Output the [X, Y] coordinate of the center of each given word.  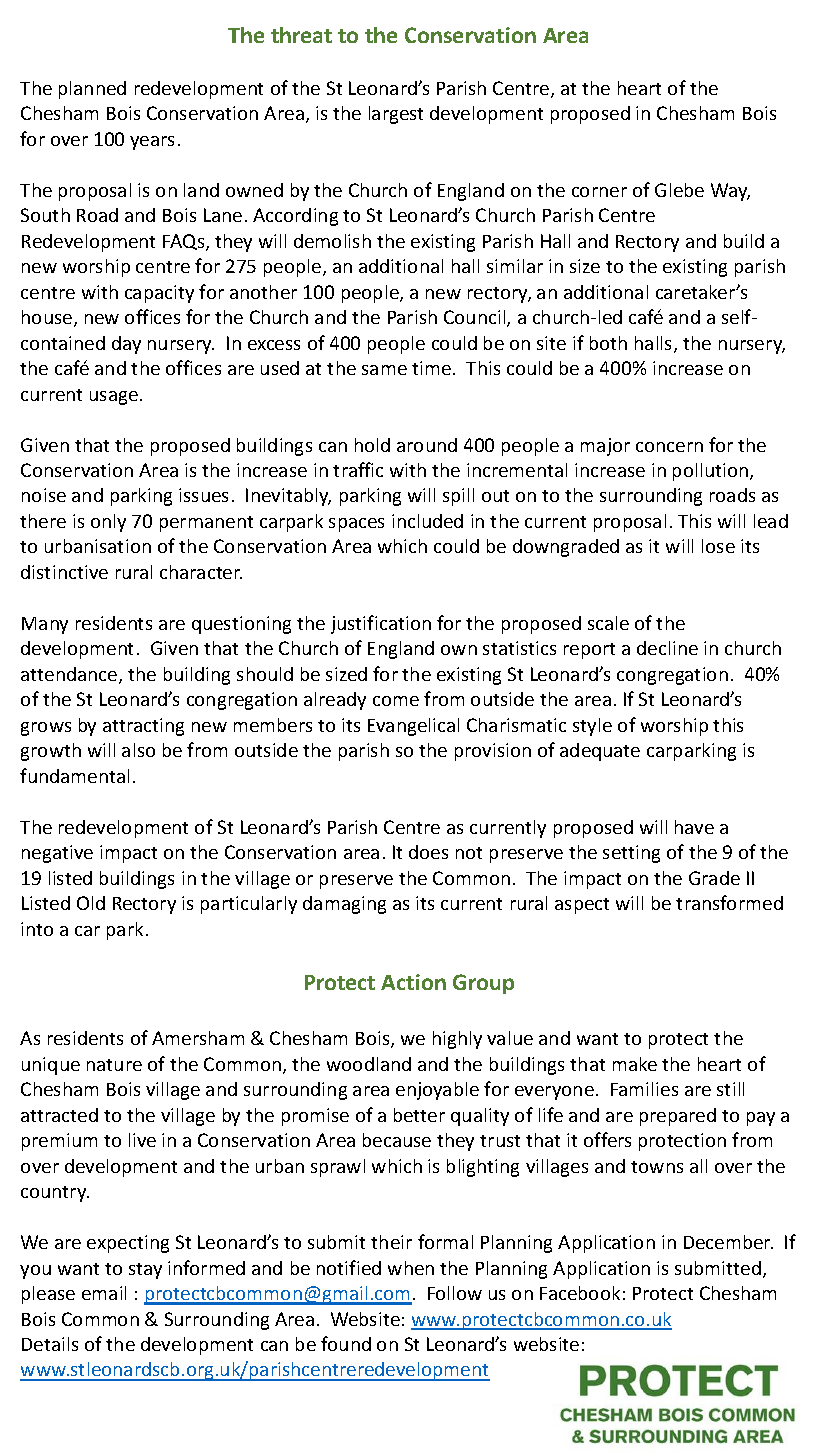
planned [92, 90]
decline [667, 648]
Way [730, 192]
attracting [143, 727]
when [411, 1268]
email [104, 1293]
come [396, 701]
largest [396, 115]
